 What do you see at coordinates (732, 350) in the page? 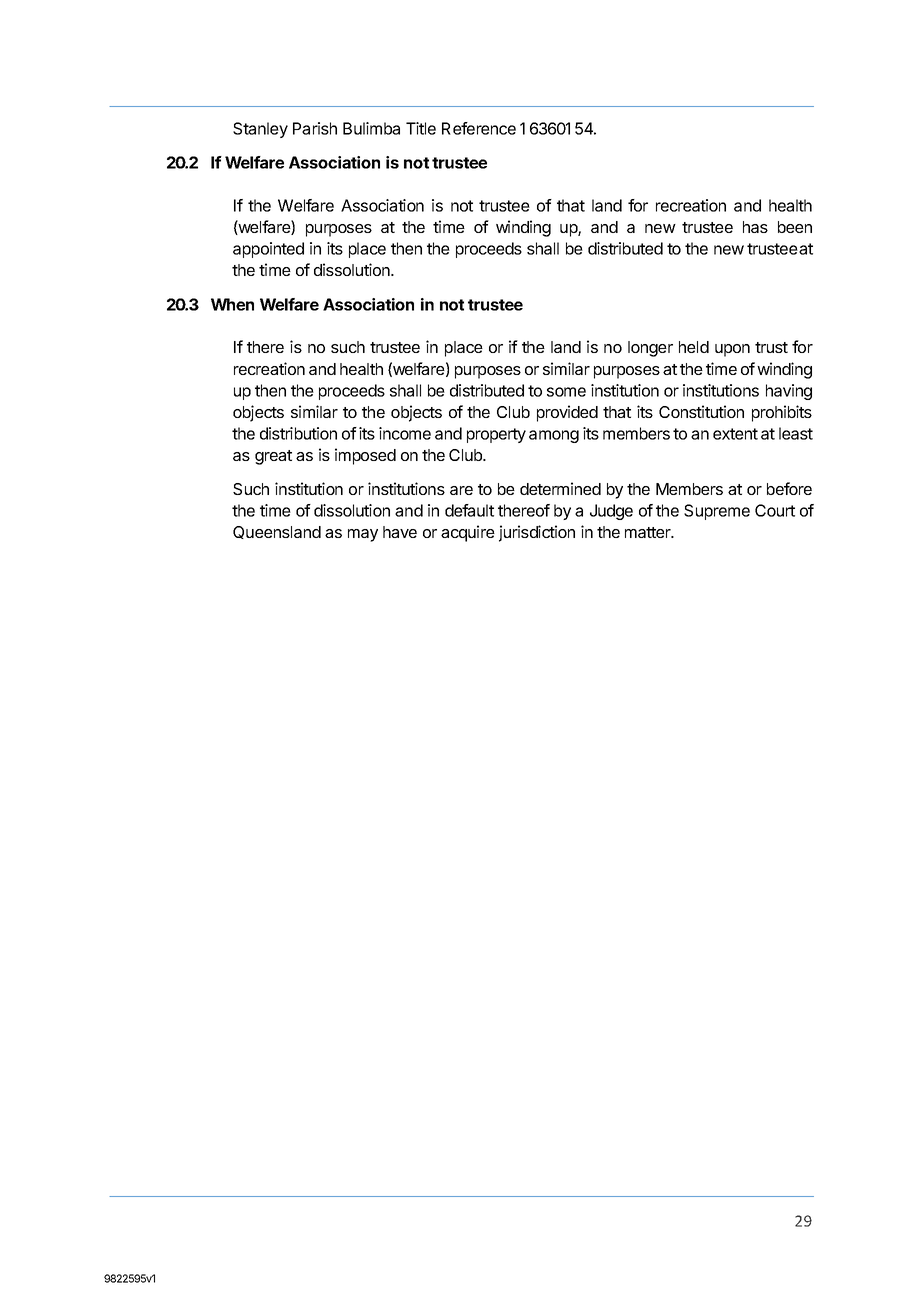
I see `upon` at bounding box center [732, 350].
